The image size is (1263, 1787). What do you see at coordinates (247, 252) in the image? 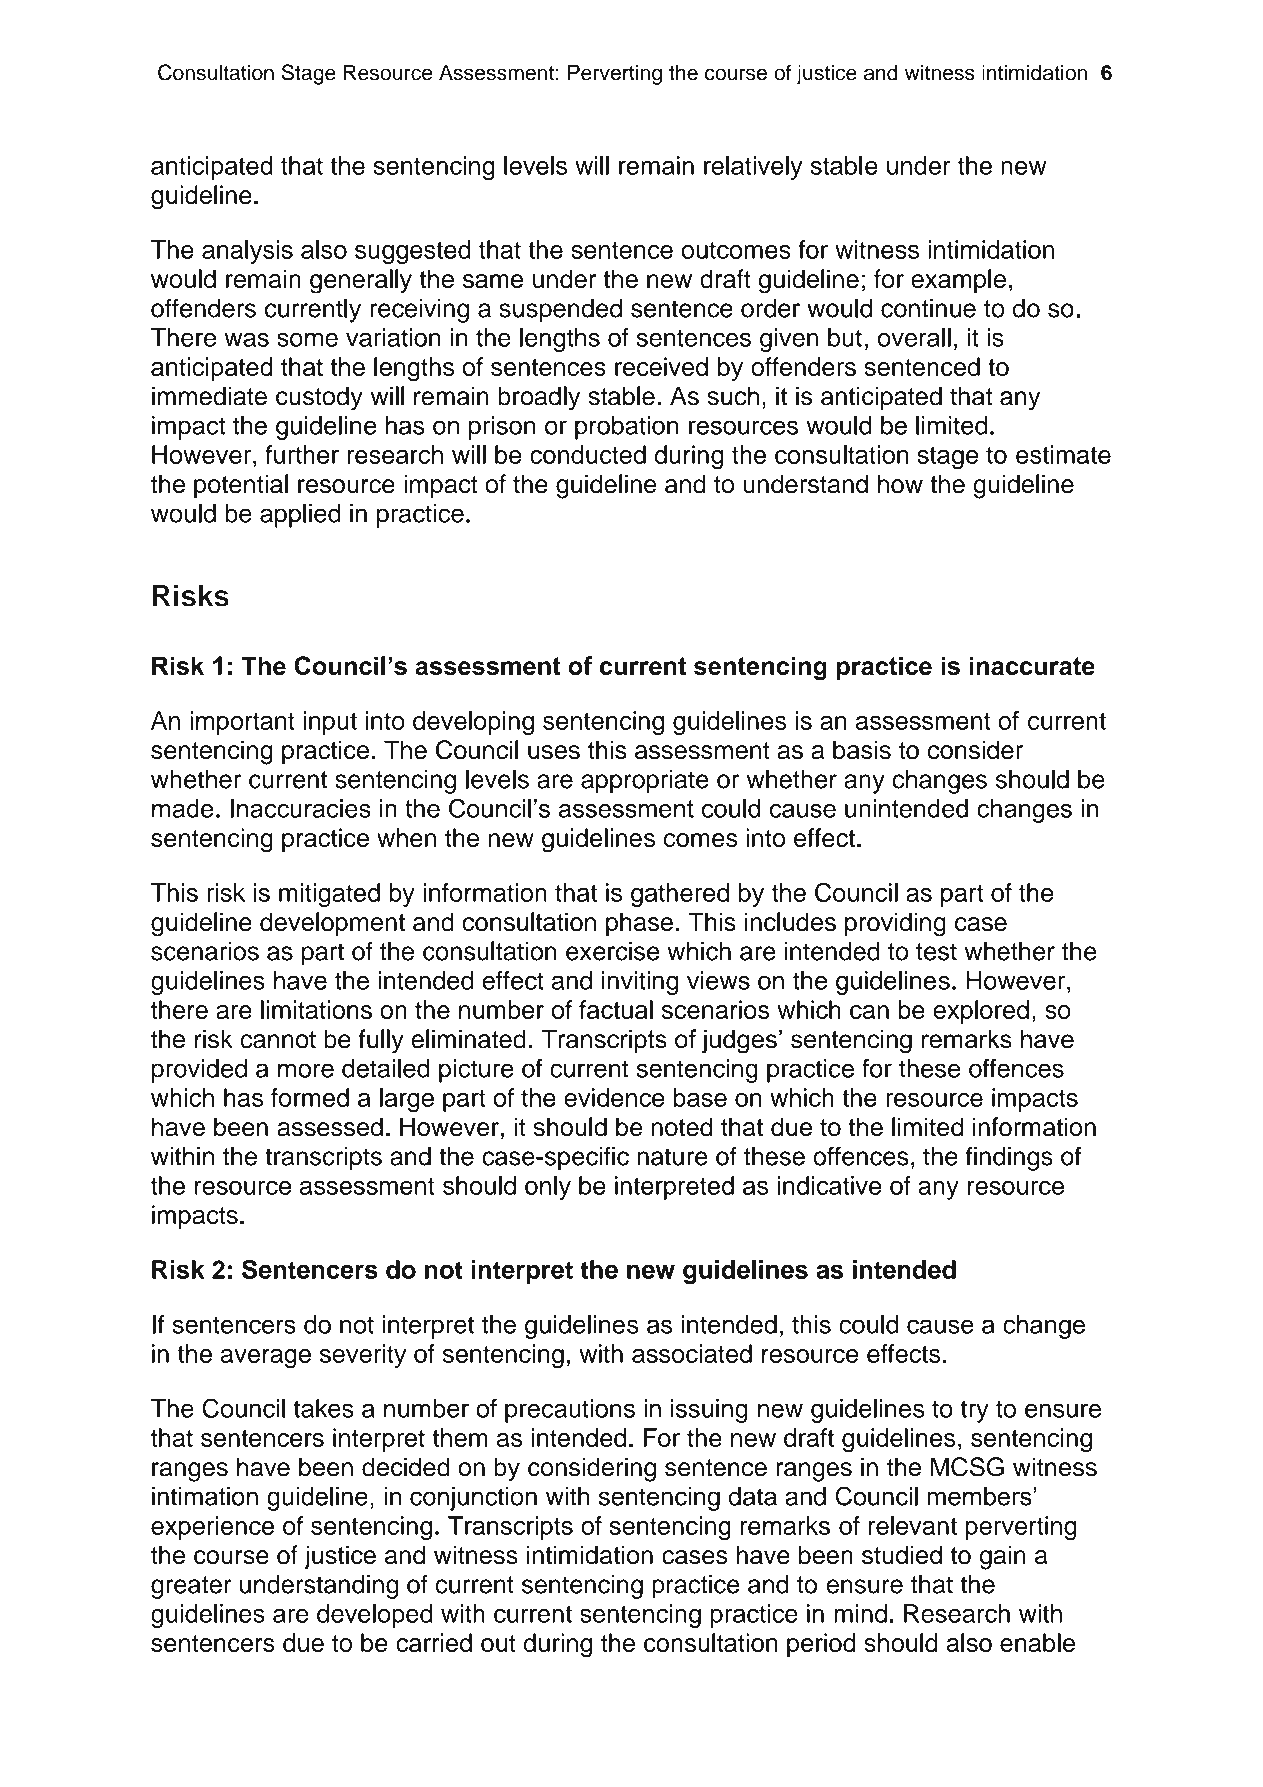
I see `analysis` at bounding box center [247, 252].
